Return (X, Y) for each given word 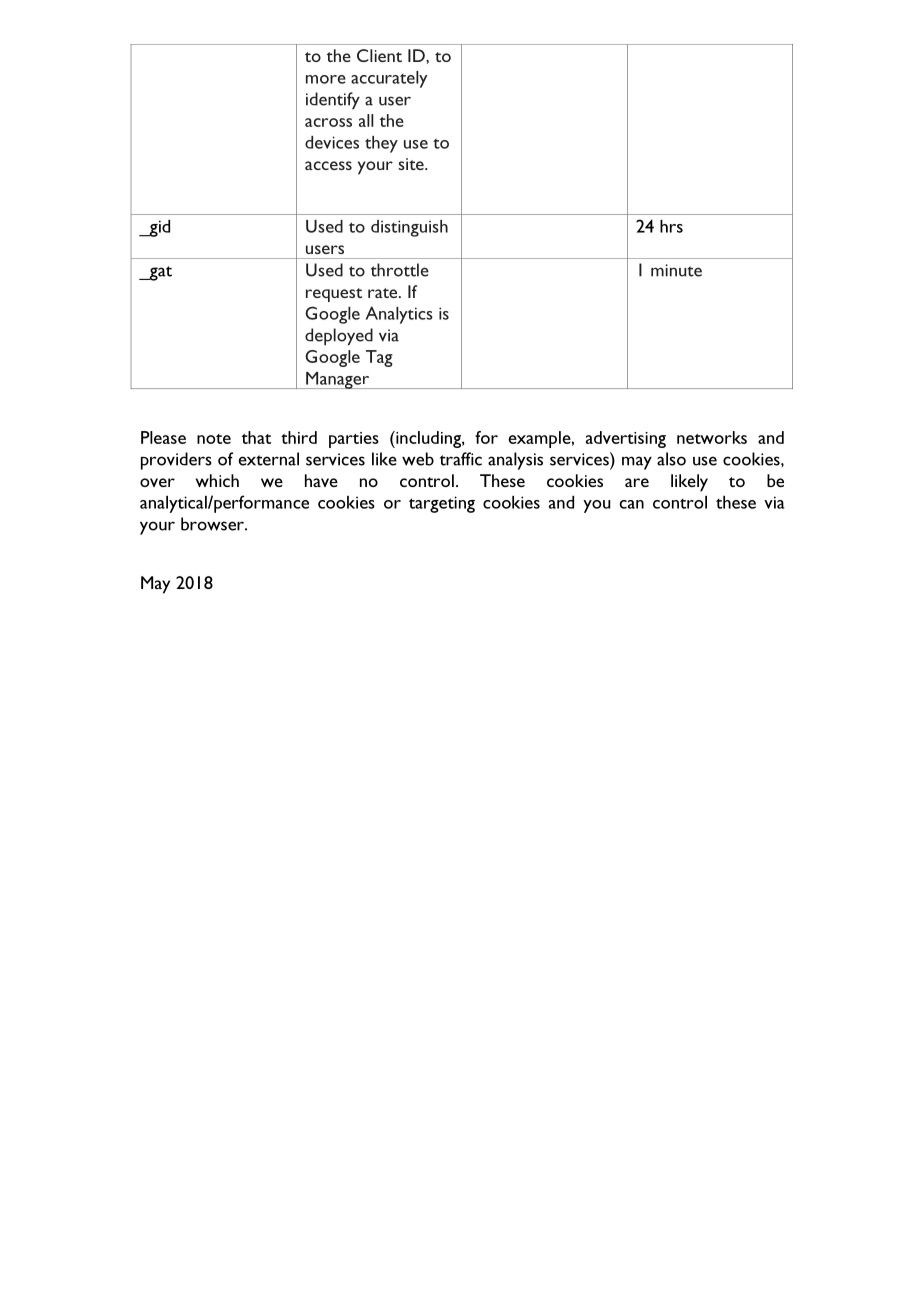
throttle (400, 270)
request (334, 295)
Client (379, 55)
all (366, 120)
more (326, 79)
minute (676, 270)
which (217, 480)
